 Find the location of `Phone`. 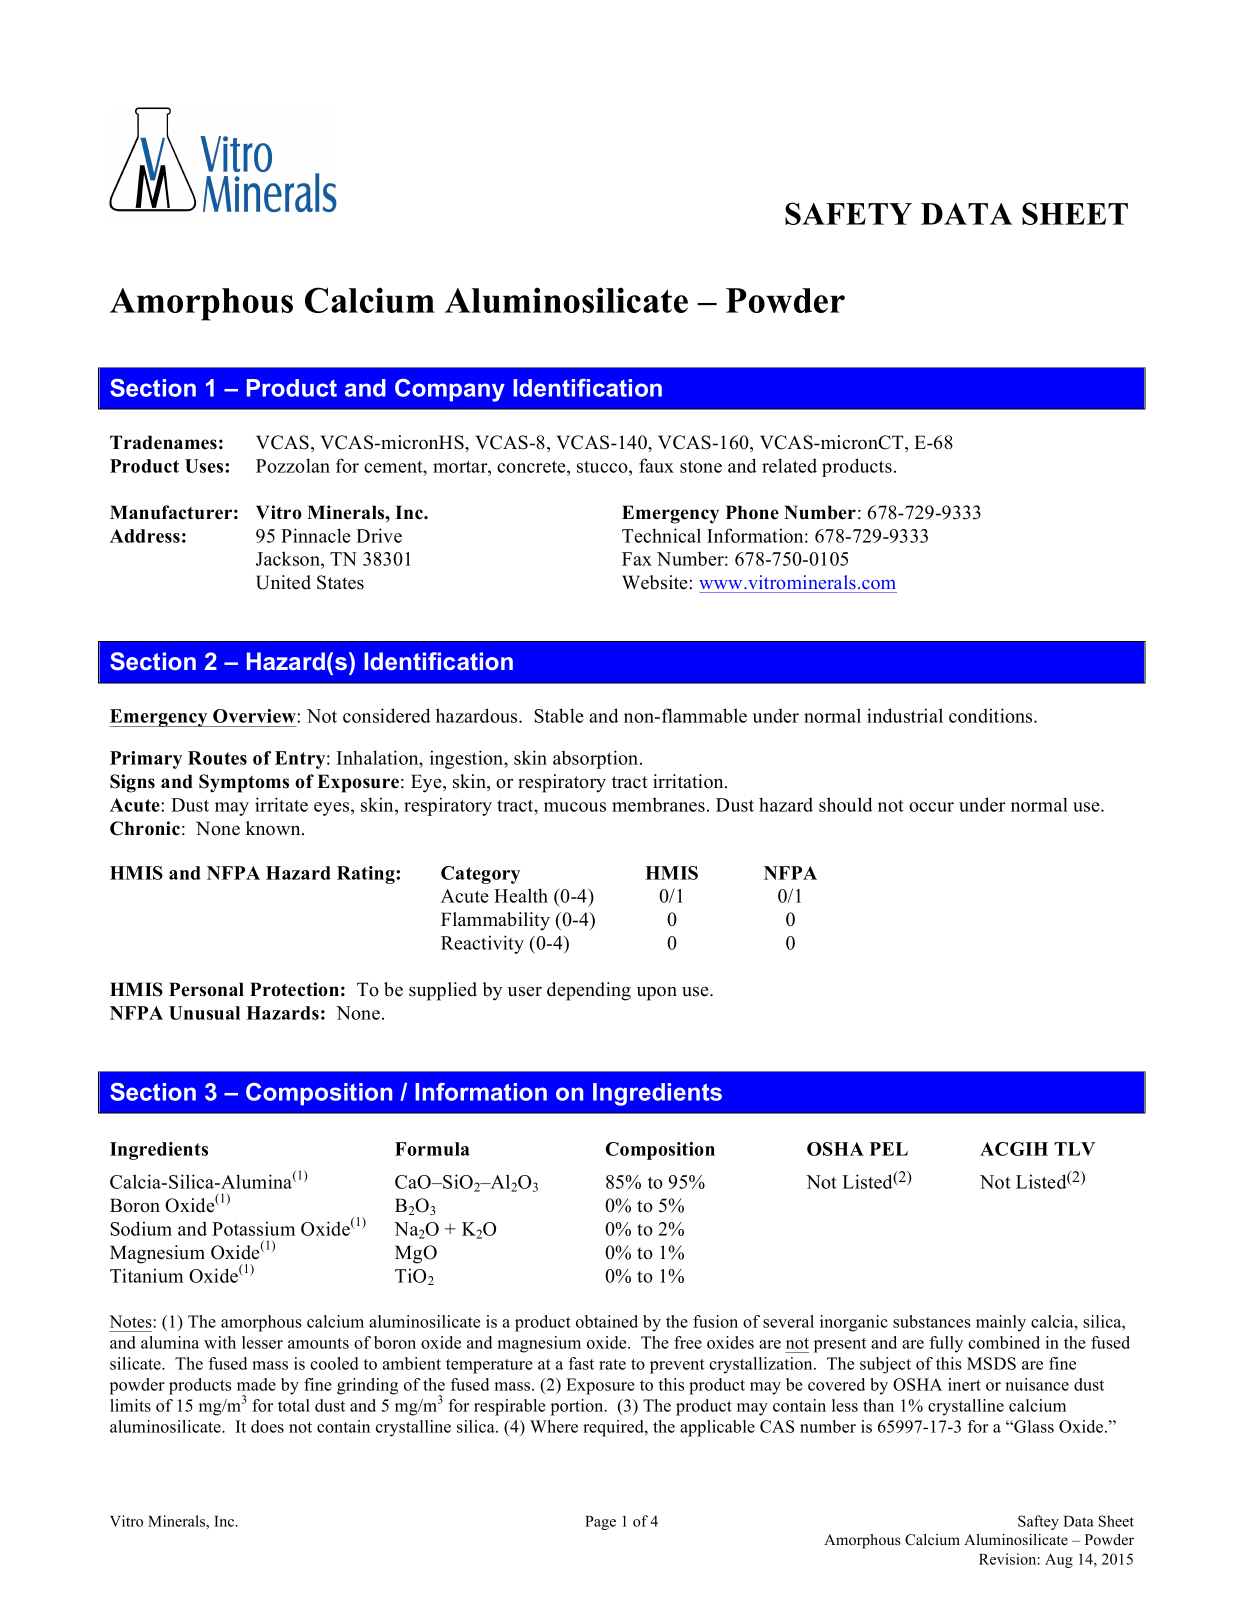

Phone is located at coordinates (752, 512).
